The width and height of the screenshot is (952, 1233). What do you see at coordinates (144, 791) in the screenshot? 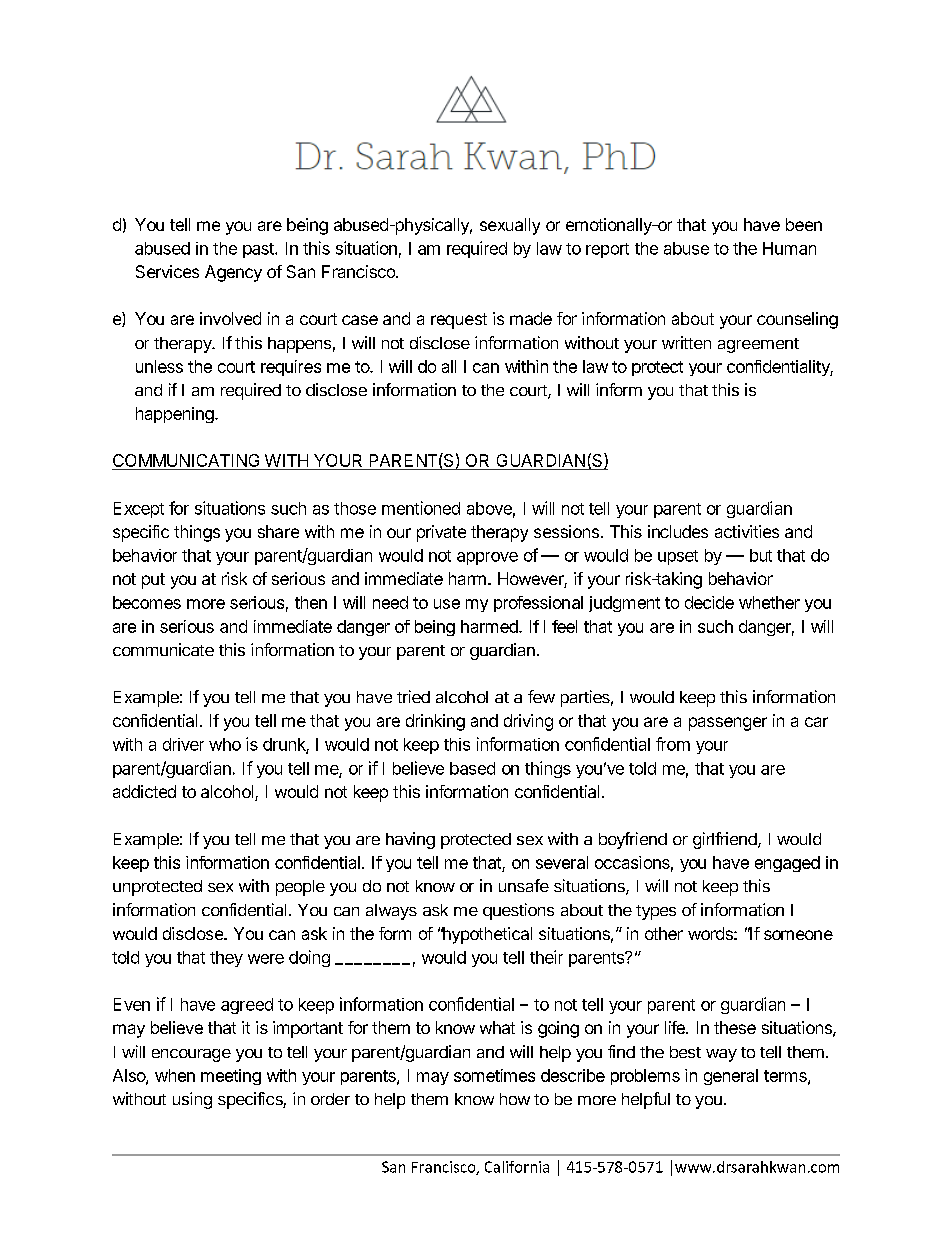
I see `addicted` at bounding box center [144, 791].
